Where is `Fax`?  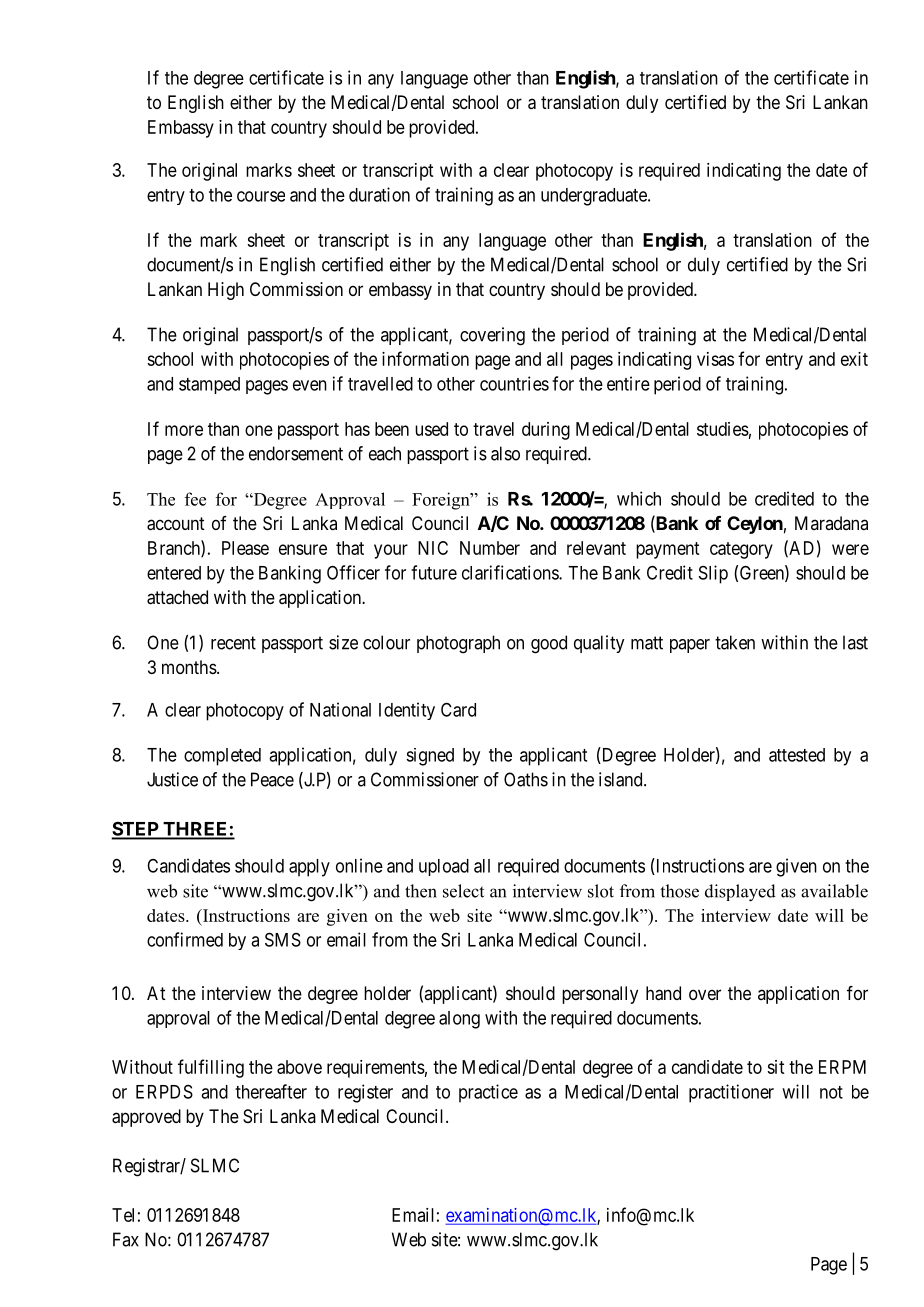
Fax is located at coordinates (126, 1239).
